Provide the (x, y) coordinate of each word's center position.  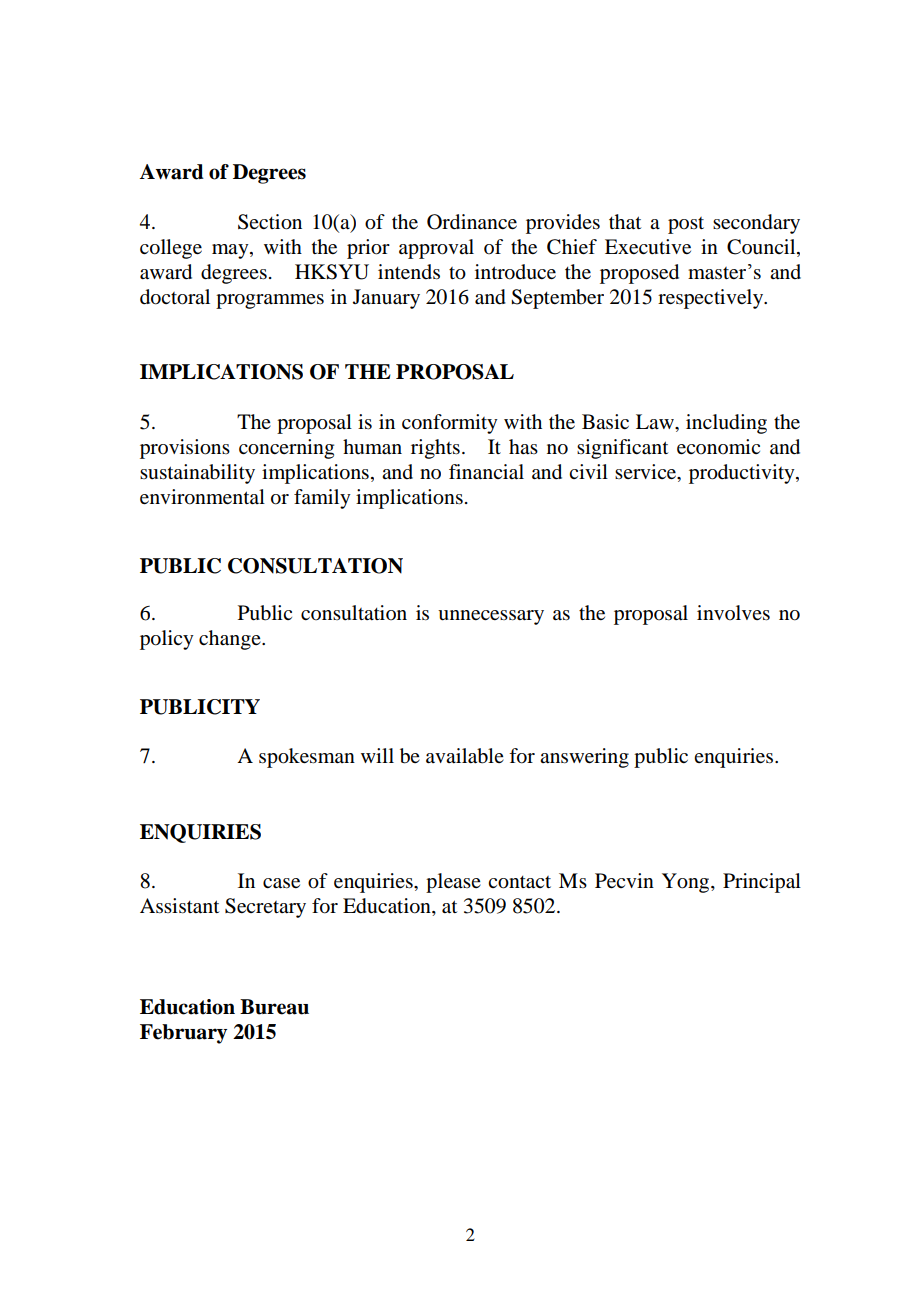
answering (584, 758)
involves (733, 613)
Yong (687, 883)
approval (436, 249)
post (686, 225)
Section (270, 222)
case (281, 883)
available (465, 756)
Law (656, 421)
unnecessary (491, 617)
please (453, 883)
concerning (286, 449)
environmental (202, 497)
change (231, 640)
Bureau (274, 1007)
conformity (450, 424)
